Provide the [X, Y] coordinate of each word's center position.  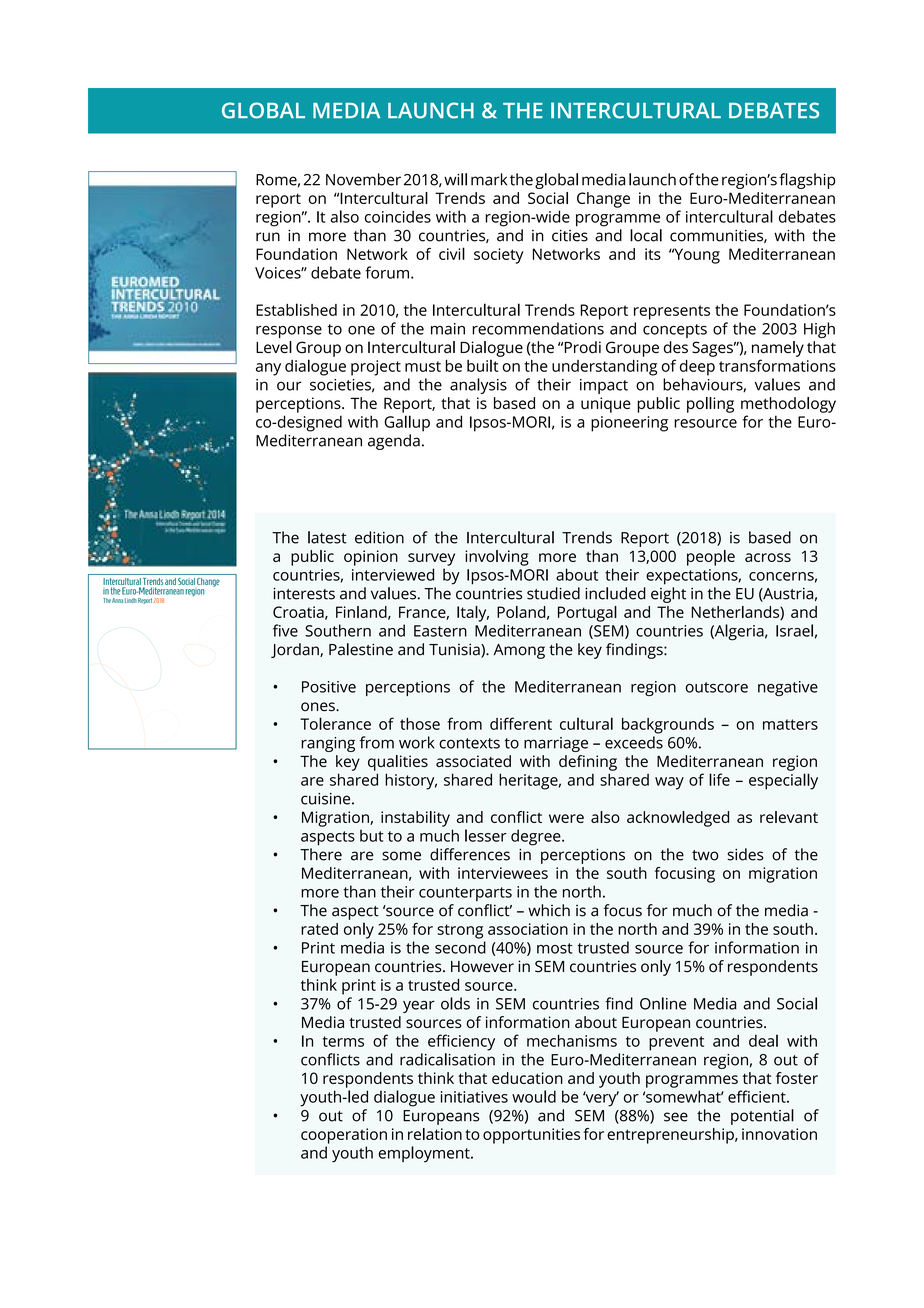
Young [696, 256]
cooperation [344, 1136]
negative [788, 688]
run [268, 237]
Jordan [296, 650]
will [455, 179]
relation [435, 1134]
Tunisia [455, 650]
